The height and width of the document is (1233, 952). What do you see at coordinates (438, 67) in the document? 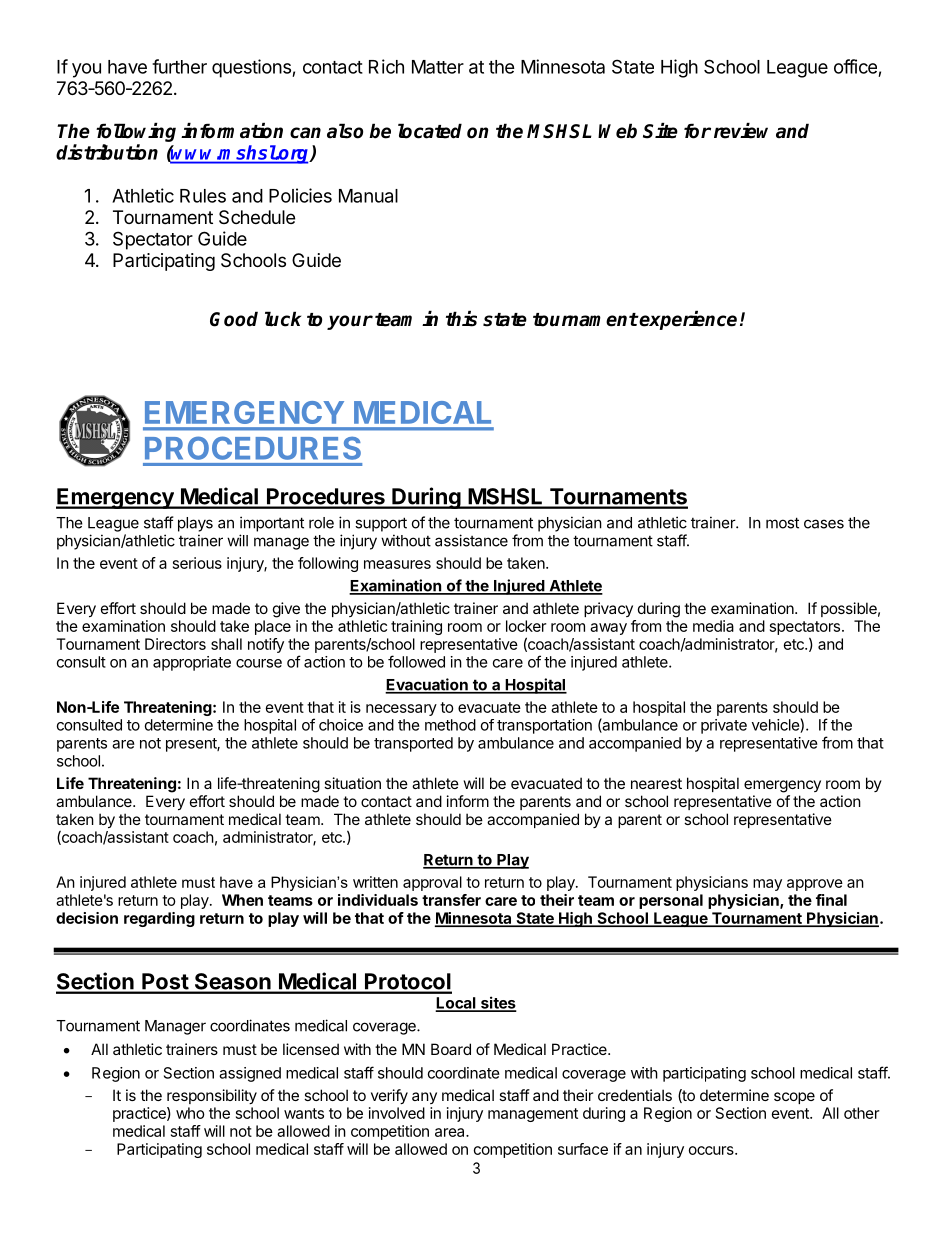
I see `Matter` at bounding box center [438, 67].
